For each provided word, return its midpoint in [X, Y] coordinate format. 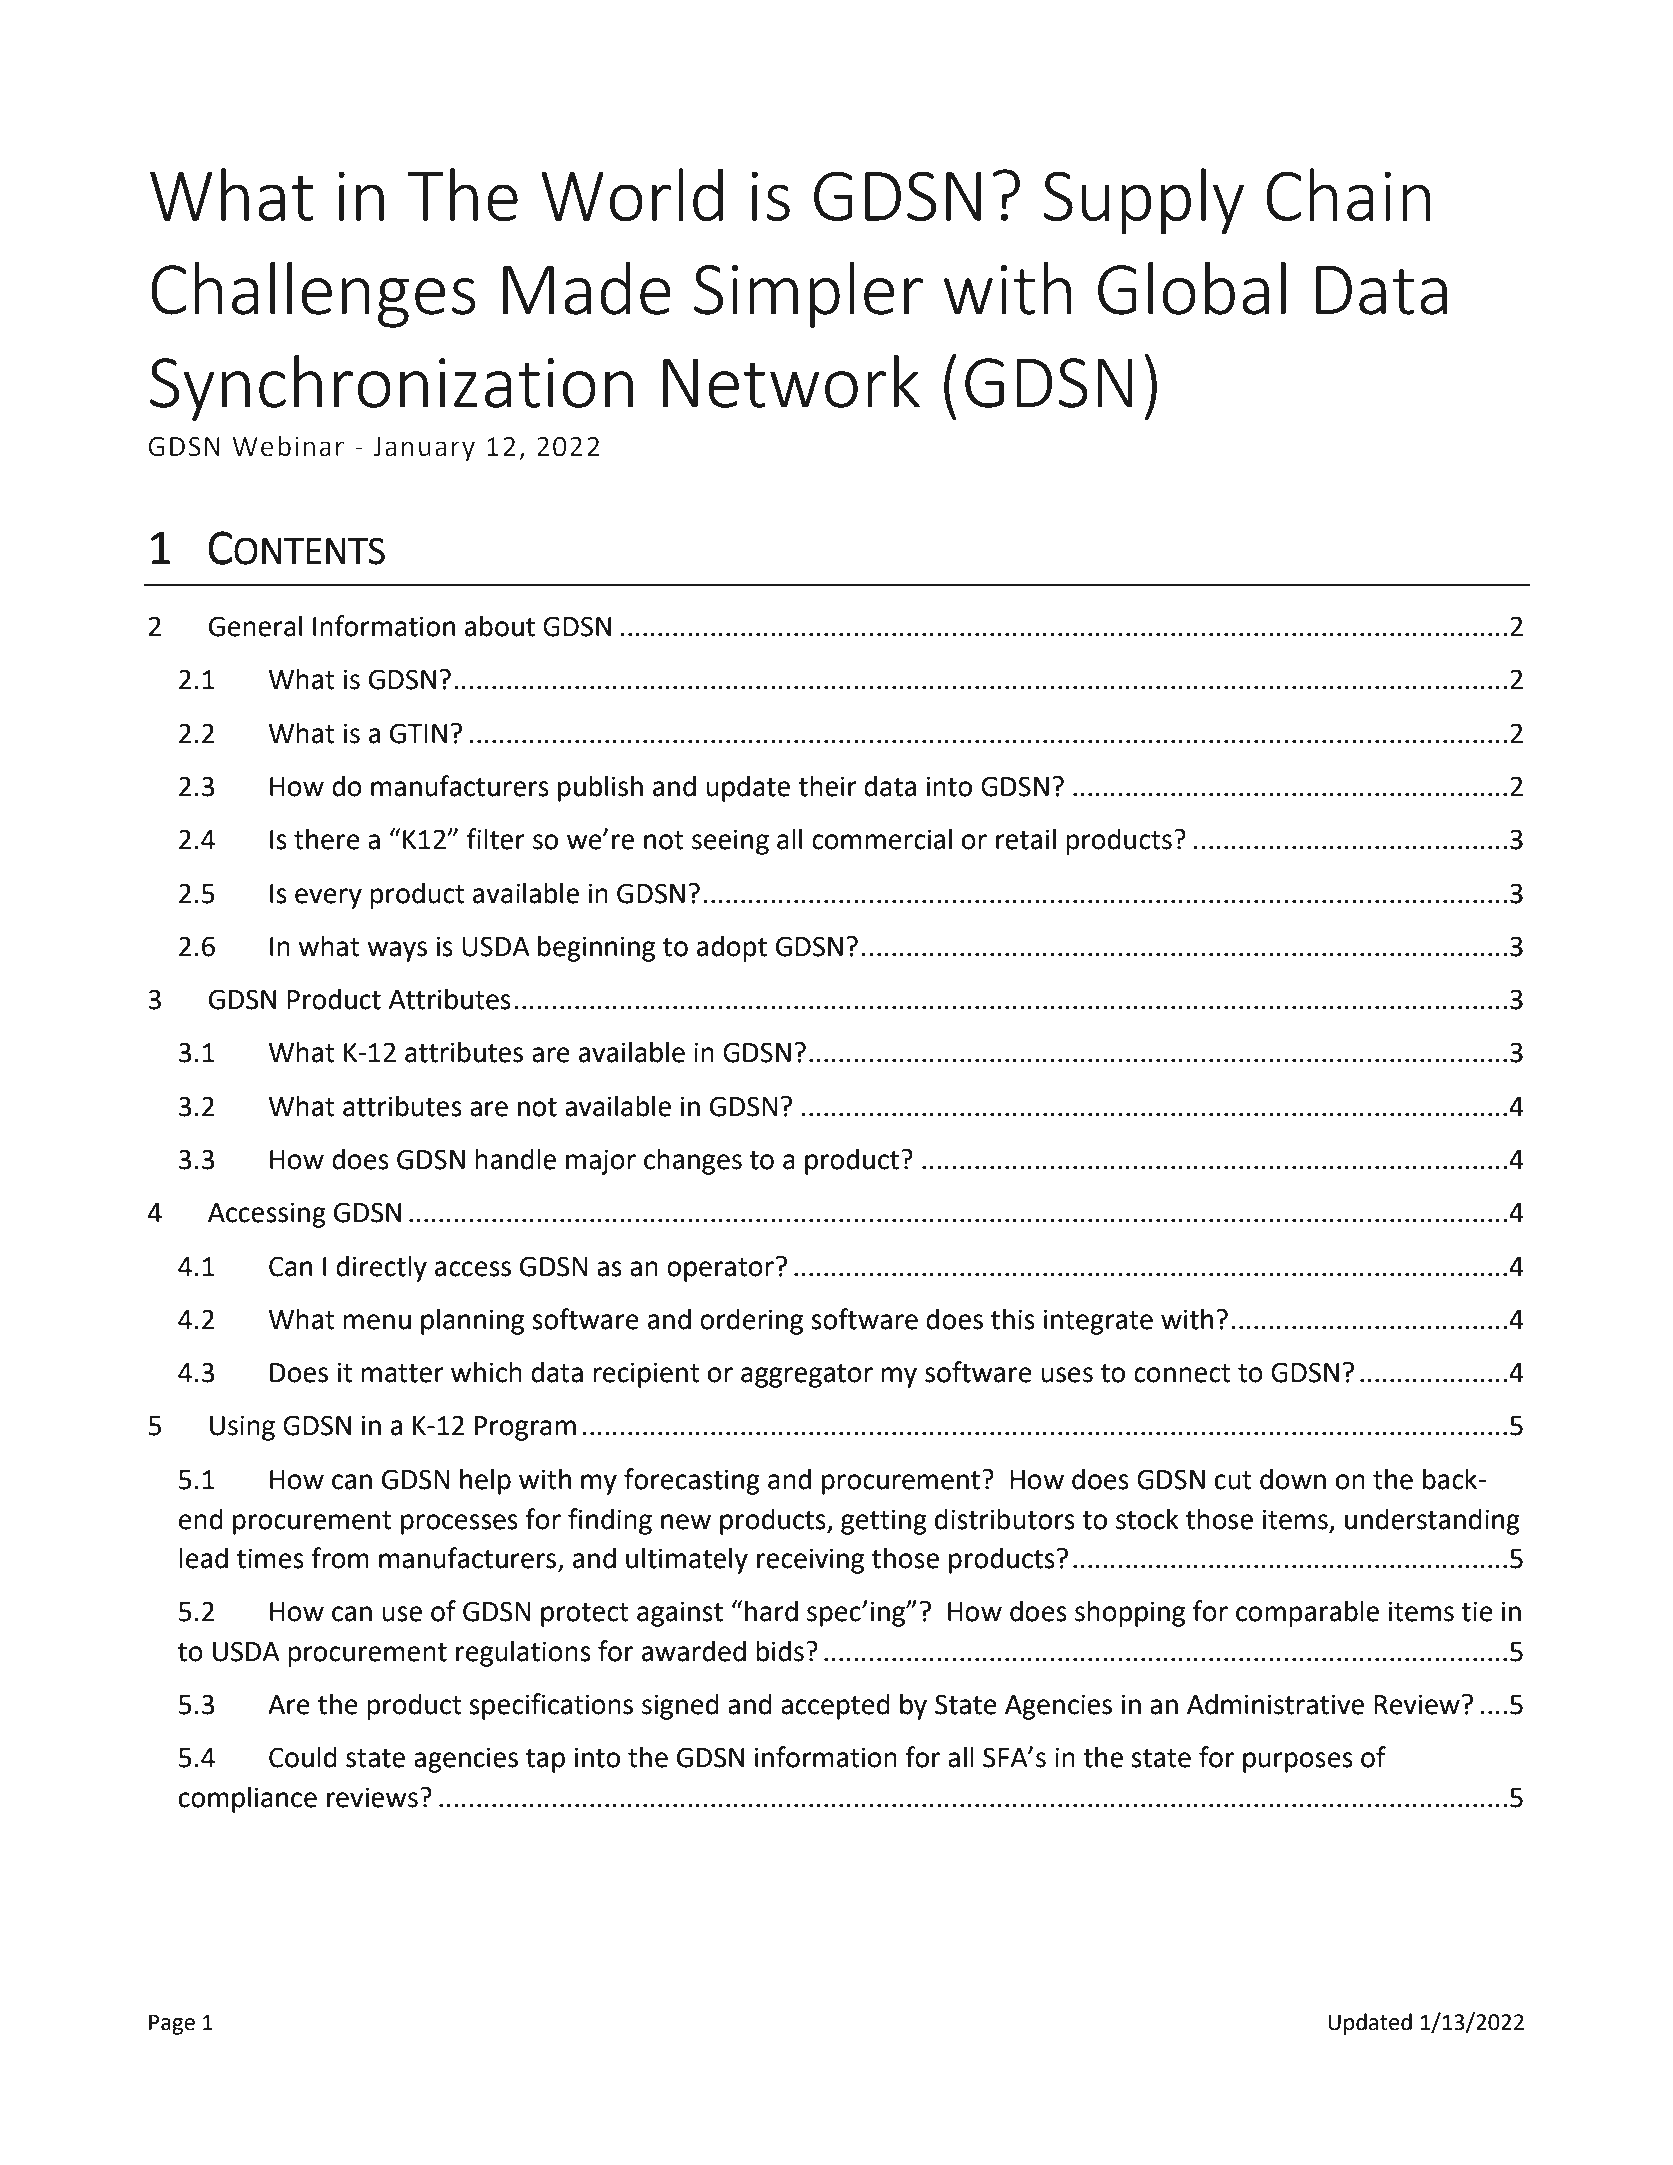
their [827, 786]
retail [1026, 839]
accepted [835, 1706]
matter [402, 1373]
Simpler [808, 295]
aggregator [807, 1376]
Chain [1348, 194]
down [1293, 1479]
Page [172, 2024]
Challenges [313, 295]
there [327, 839]
